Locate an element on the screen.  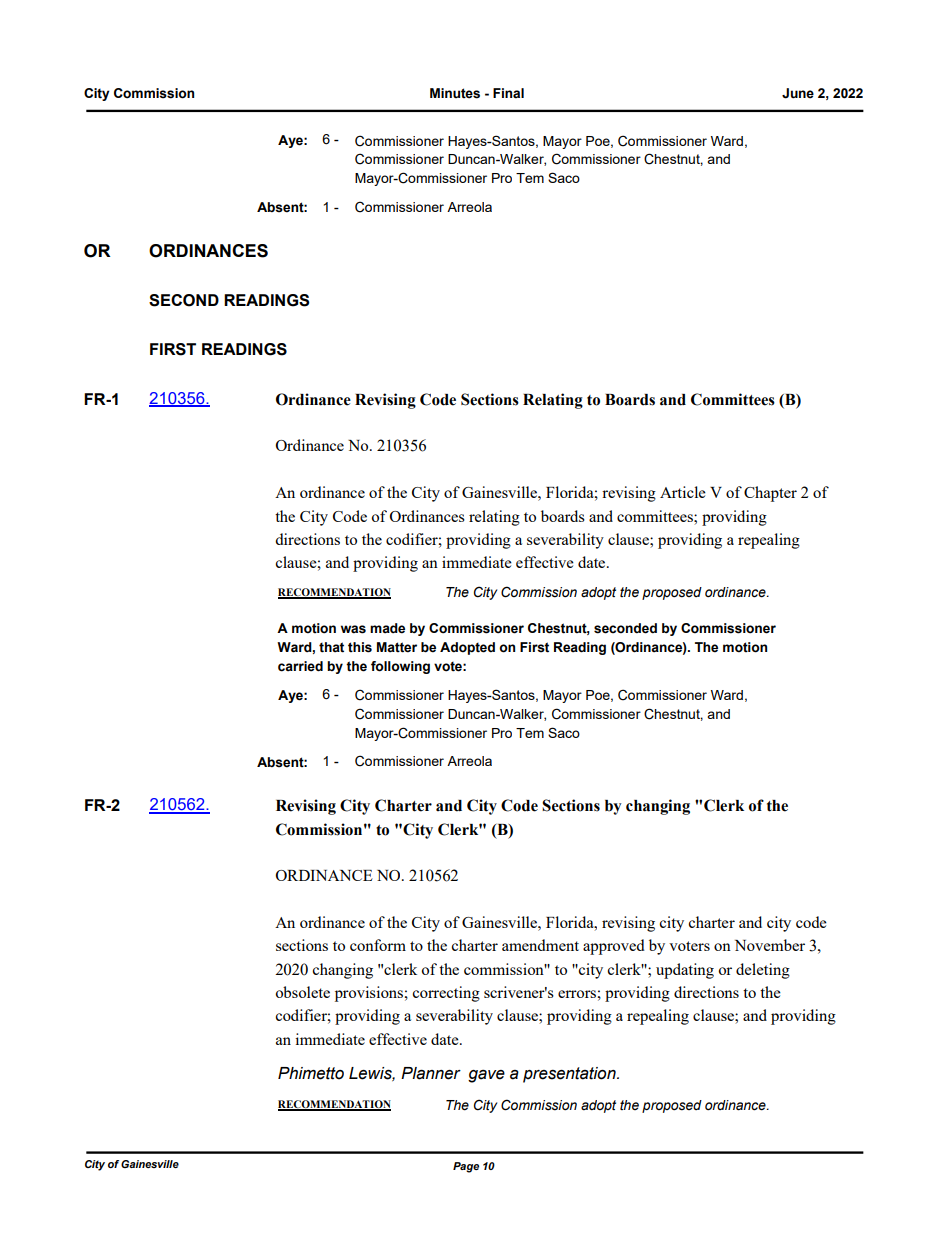
June is located at coordinates (798, 93).
